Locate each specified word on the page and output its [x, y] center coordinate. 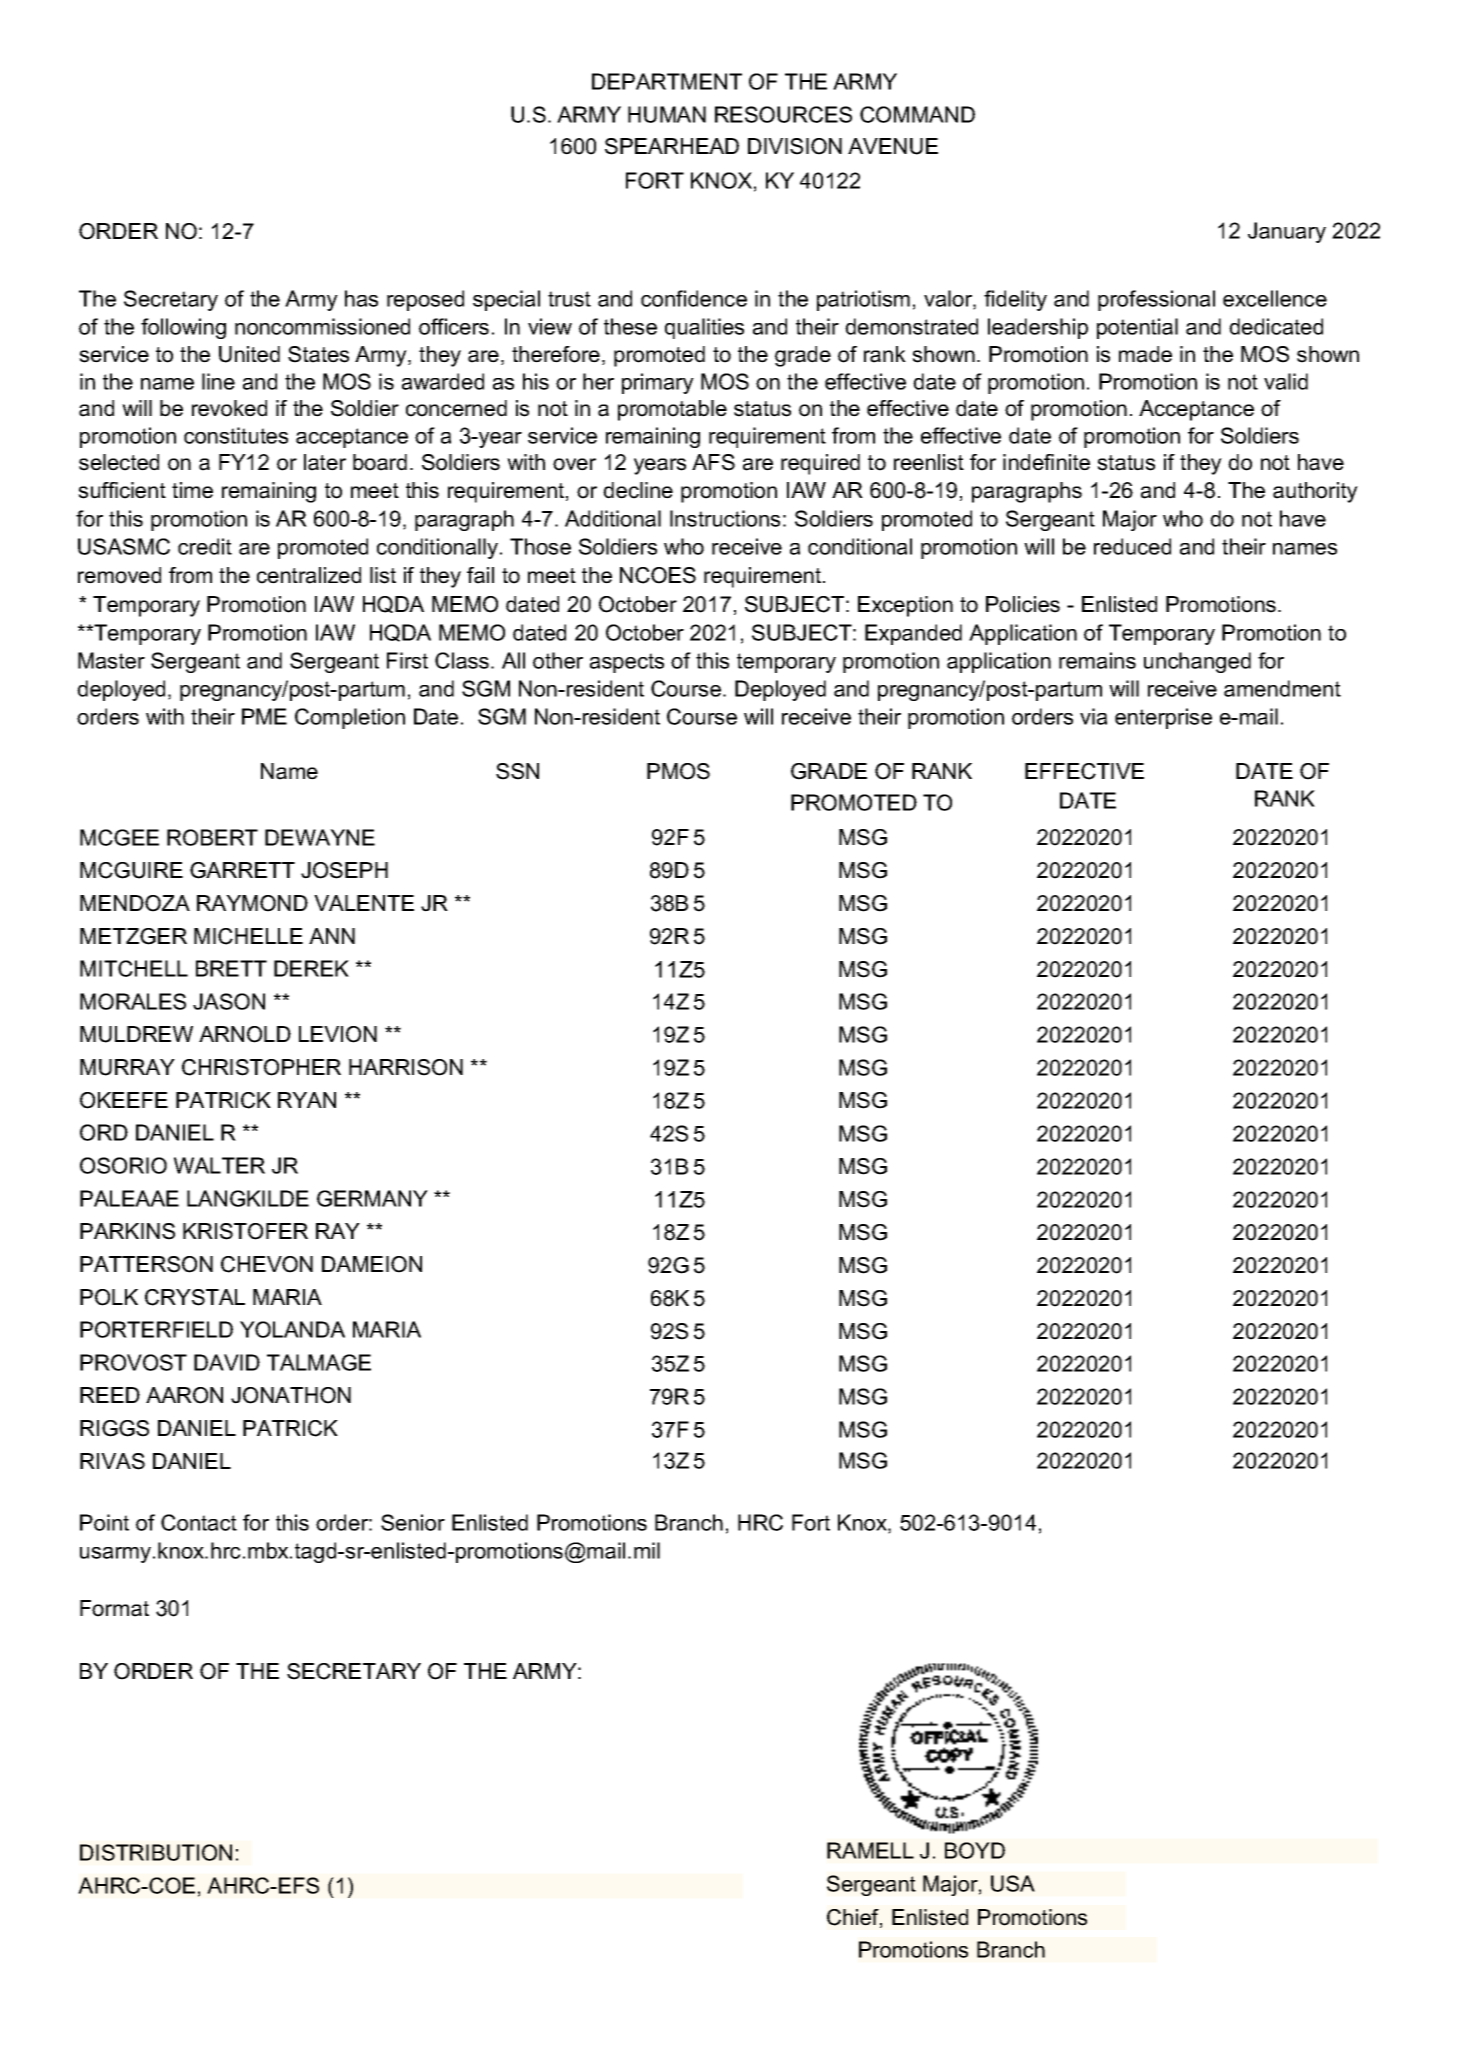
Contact [199, 1522]
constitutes [236, 435]
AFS [713, 462]
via [1093, 716]
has [361, 298]
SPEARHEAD [672, 146]
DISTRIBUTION [156, 1852]
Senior [413, 1522]
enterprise [1163, 718]
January [1287, 232]
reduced [1132, 546]
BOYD [975, 1850]
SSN [517, 771]
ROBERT [212, 837]
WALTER [219, 1165]
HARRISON [406, 1067]
